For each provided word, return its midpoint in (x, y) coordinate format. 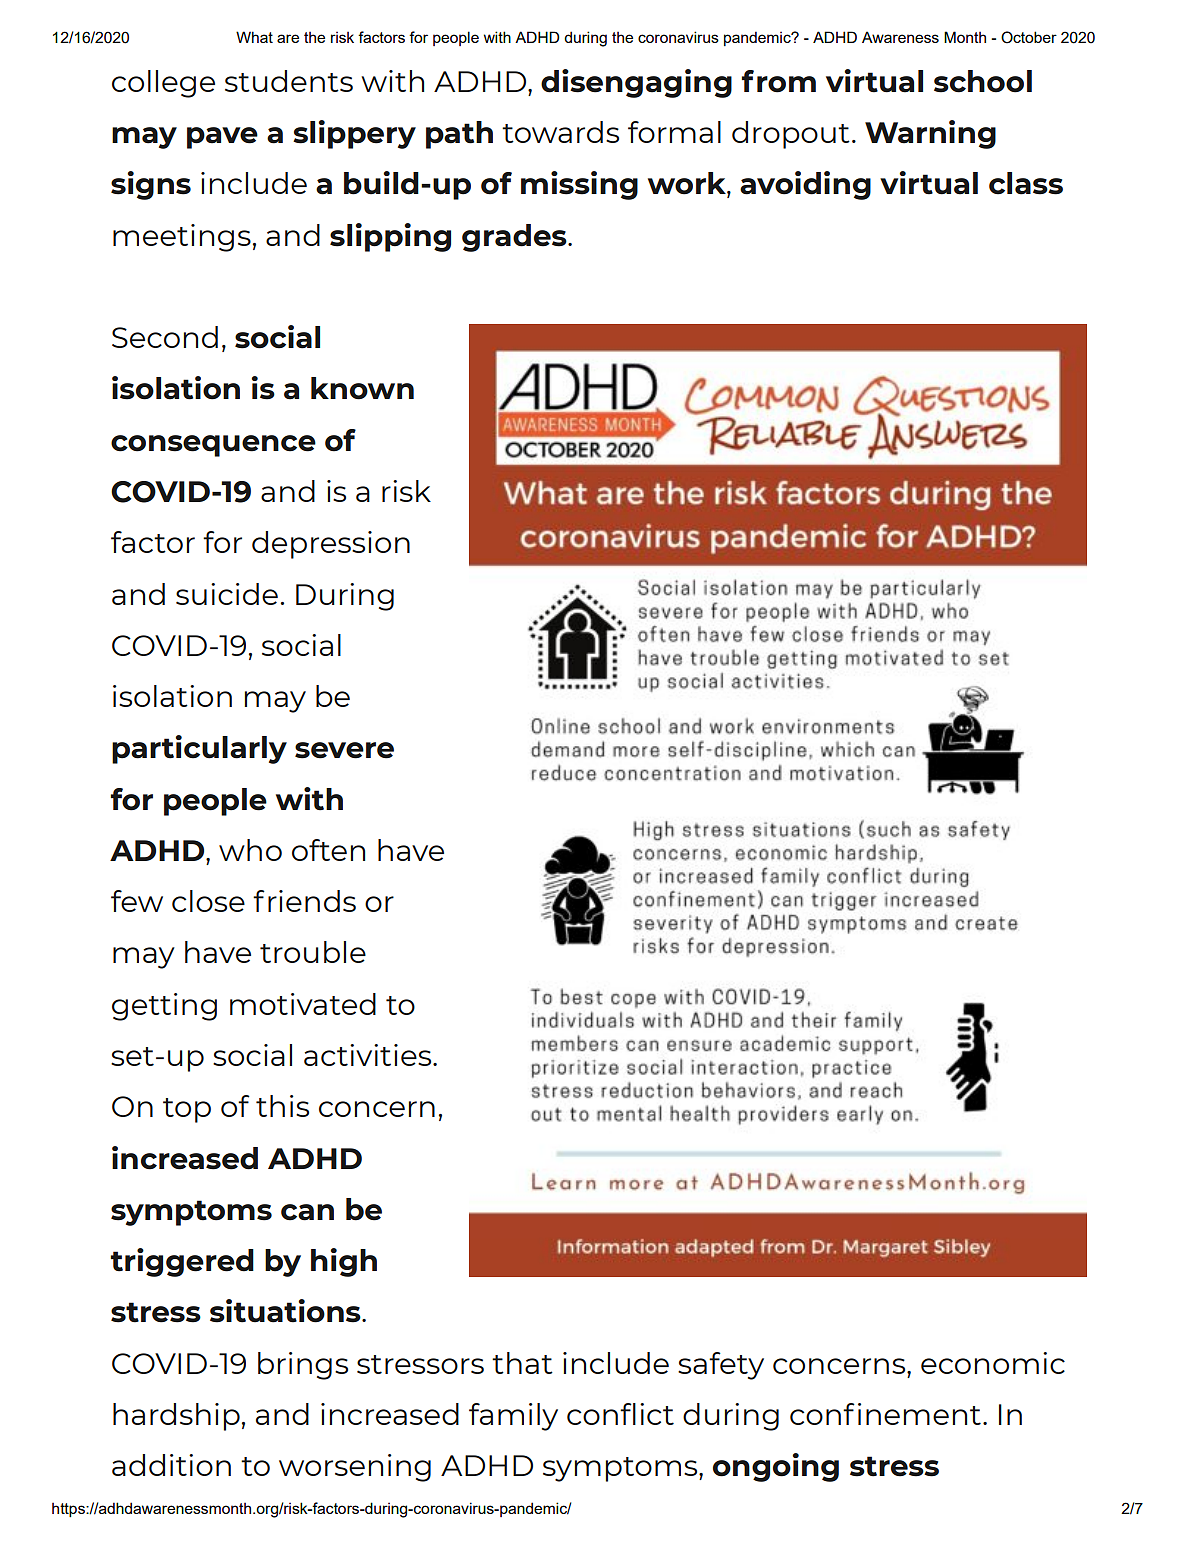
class (1026, 183)
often (328, 850)
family (513, 1417)
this (282, 1106)
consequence (213, 446)
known (362, 388)
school (983, 81)
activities (369, 1055)
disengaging (636, 83)
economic (993, 1363)
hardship (176, 1417)
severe (344, 750)
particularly (199, 749)
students (289, 81)
